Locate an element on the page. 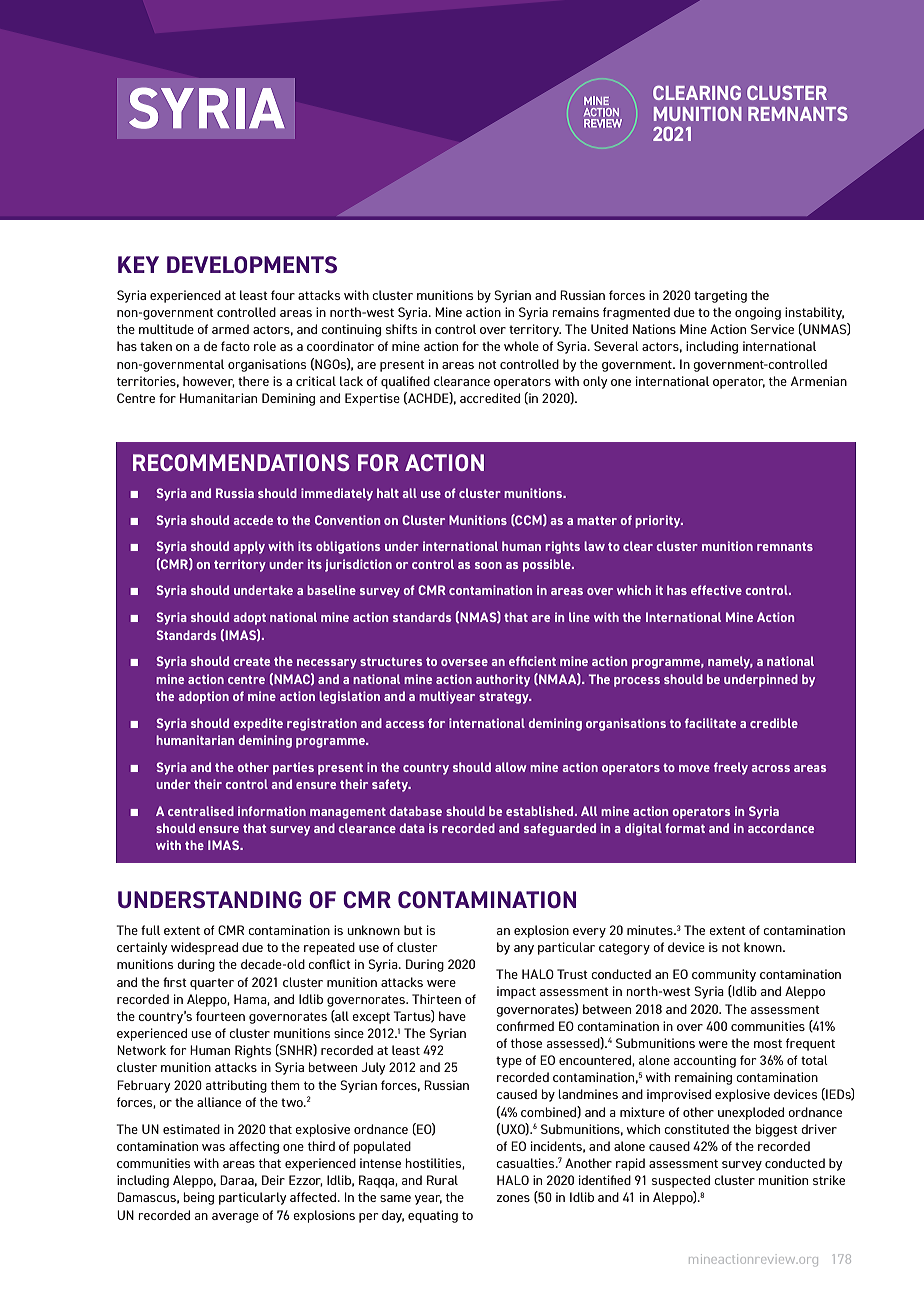 The width and height of the page is (924, 1314). being is located at coordinates (198, 1198).
